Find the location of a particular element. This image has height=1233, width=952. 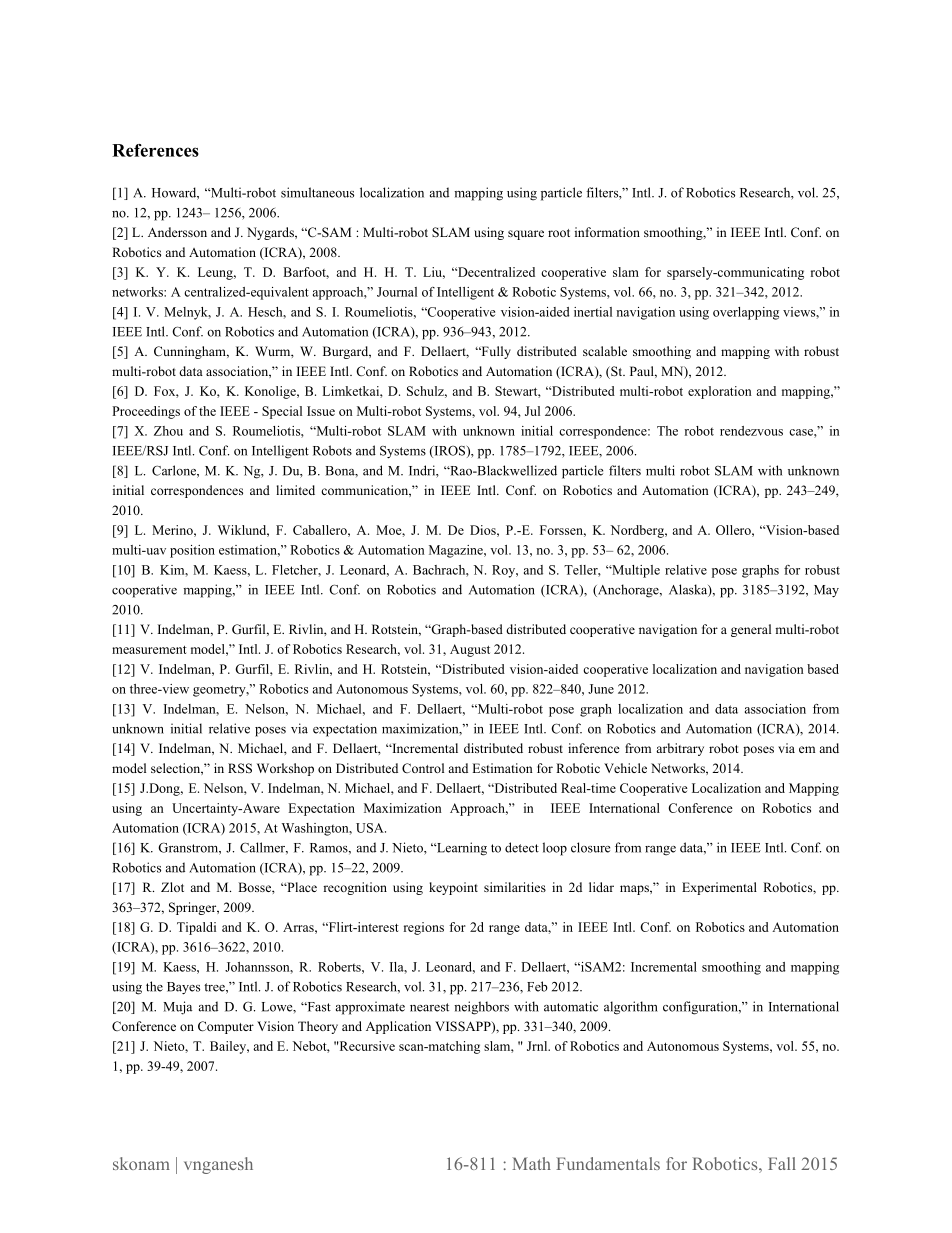

rendezvous is located at coordinates (751, 431).
